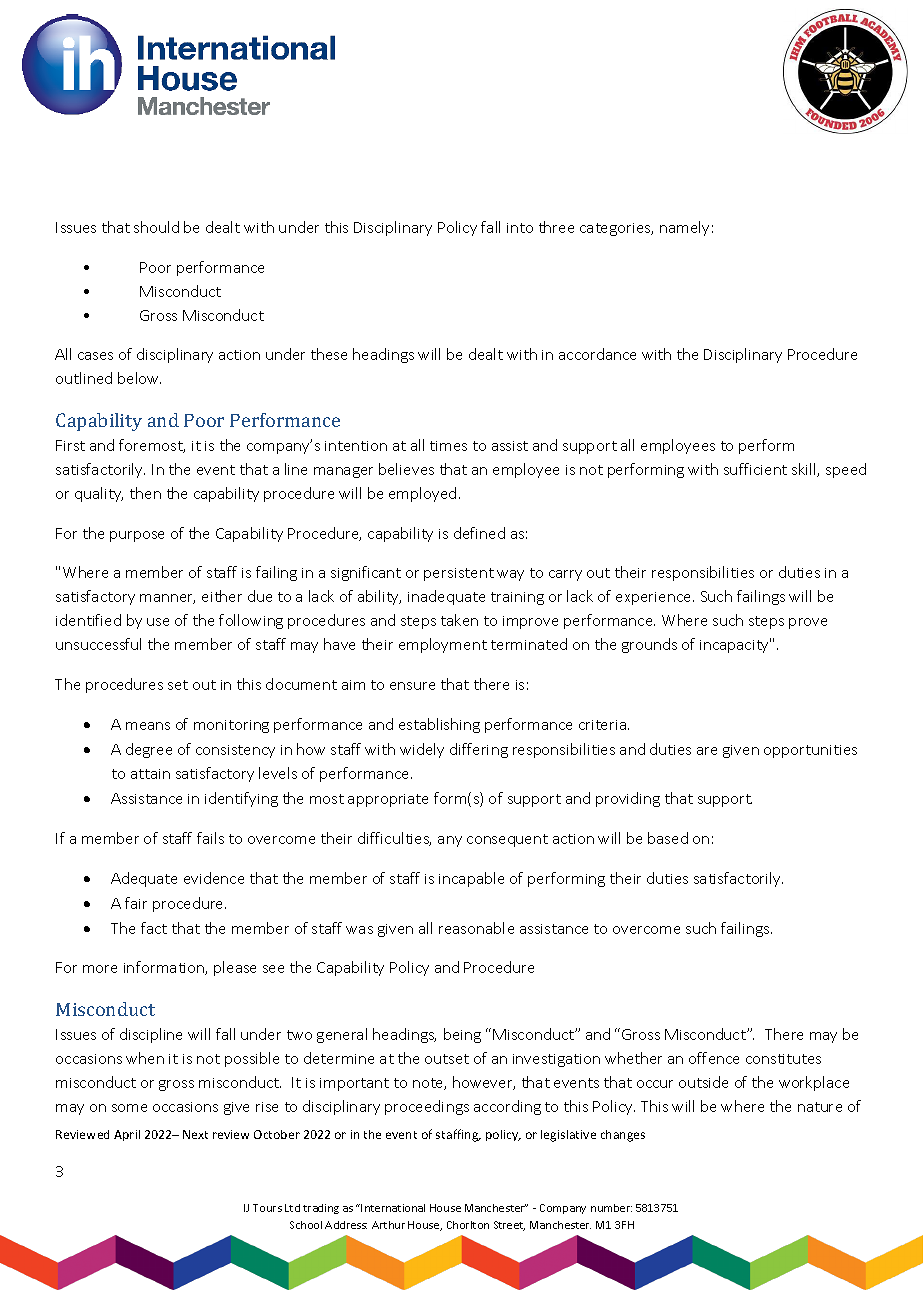 This document has width=924, height=1308. I want to click on experience, so click(655, 598).
